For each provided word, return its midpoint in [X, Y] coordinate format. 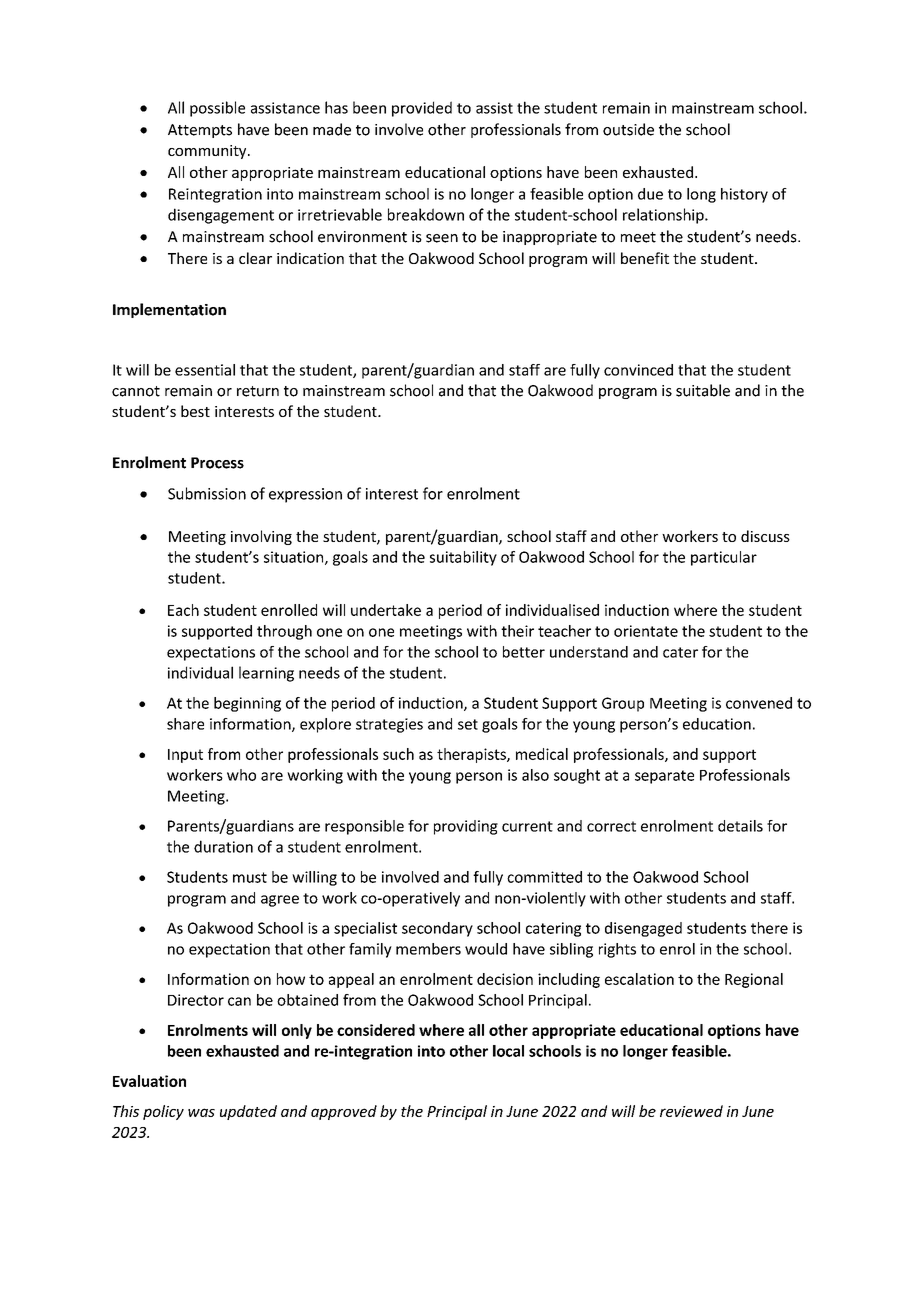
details [740, 826]
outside [628, 129]
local [508, 1051]
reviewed [691, 1111]
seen [442, 238]
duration [223, 846]
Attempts [200, 131]
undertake [386, 610]
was [201, 1112]
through [284, 632]
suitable [703, 390]
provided [422, 109]
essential [205, 370]
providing [466, 827]
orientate [646, 631]
